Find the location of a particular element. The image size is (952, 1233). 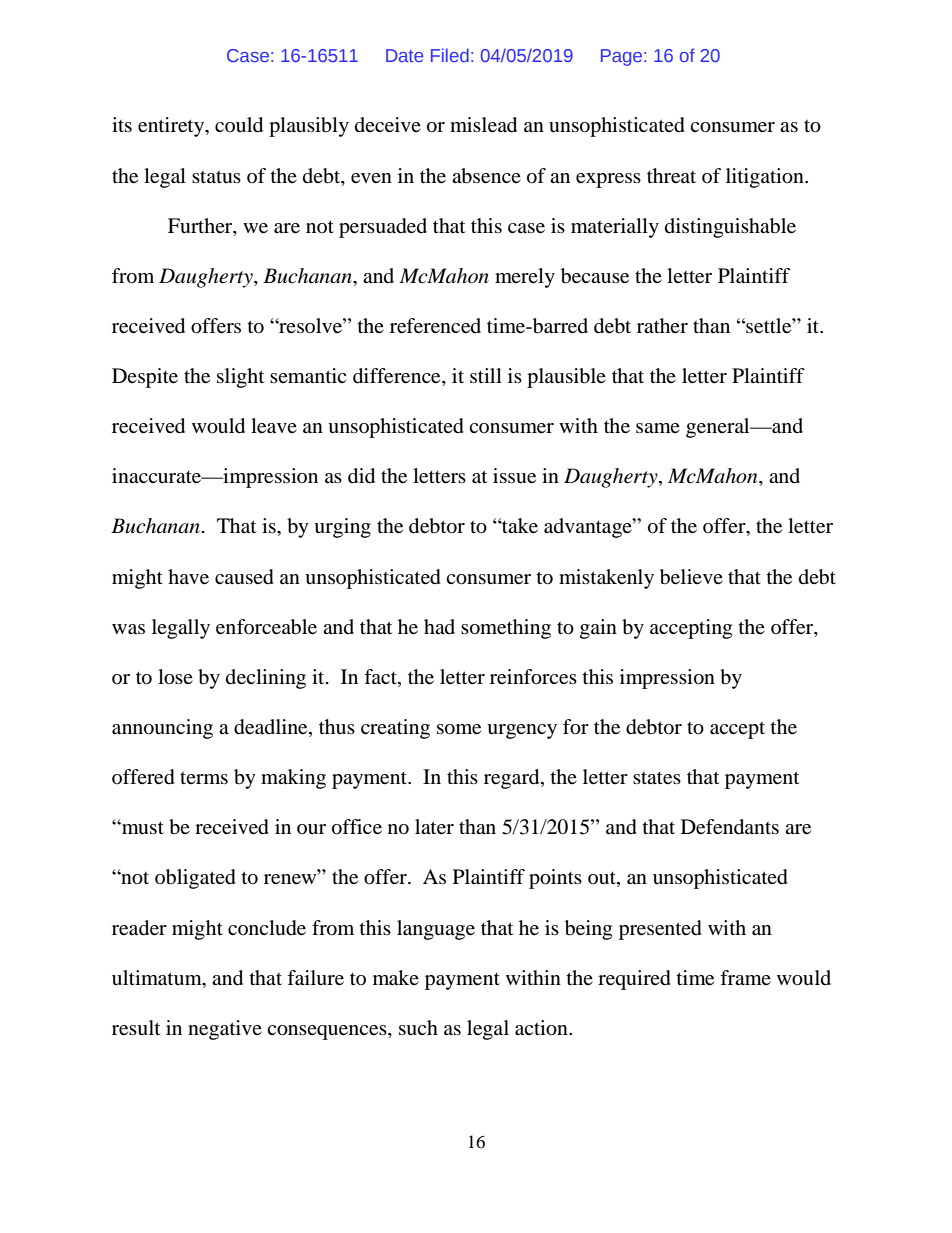

still is located at coordinates (486, 375).
